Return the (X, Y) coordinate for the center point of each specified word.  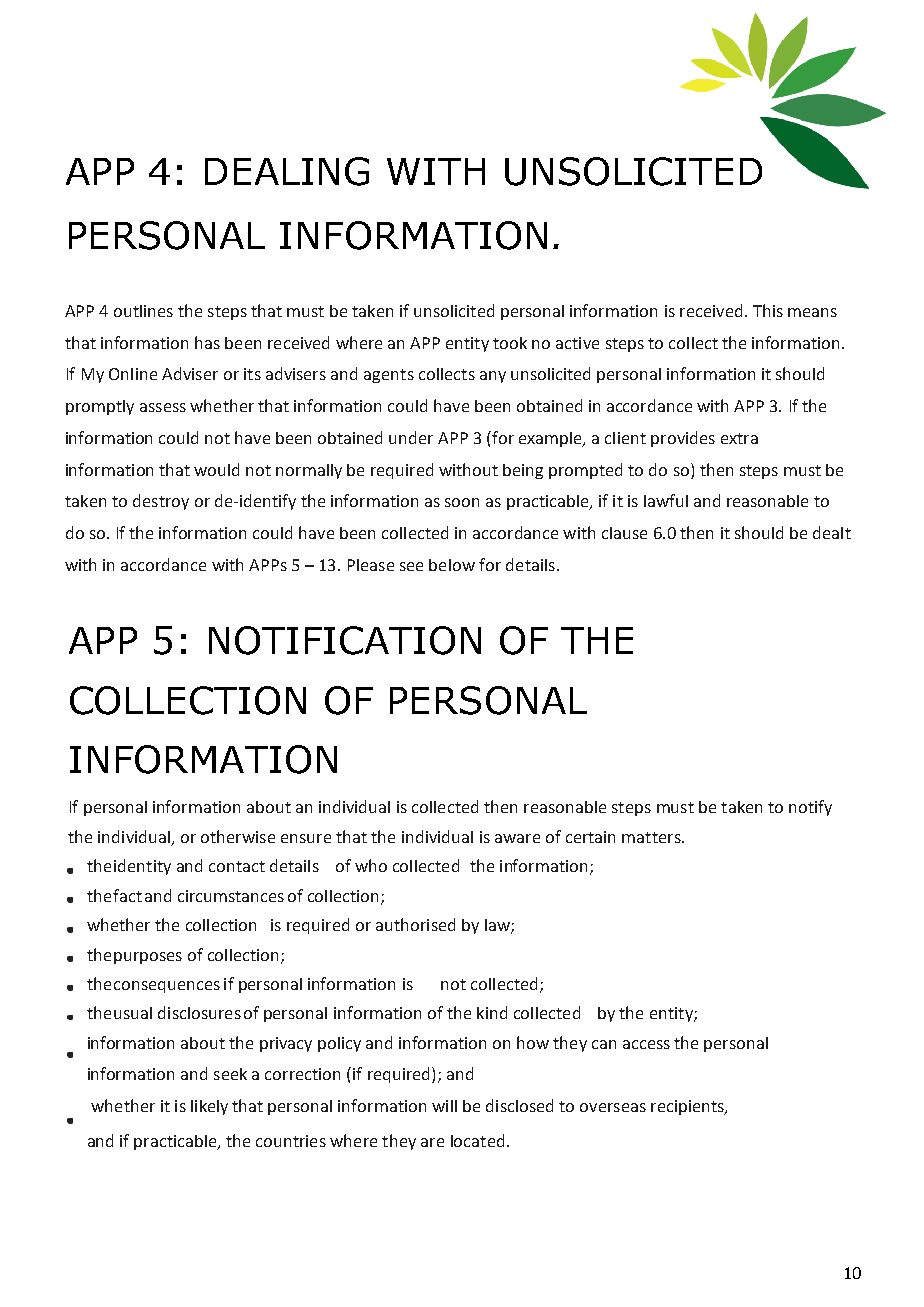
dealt (832, 532)
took (510, 343)
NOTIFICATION (345, 640)
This (768, 310)
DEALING (287, 171)
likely (209, 1107)
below (452, 565)
